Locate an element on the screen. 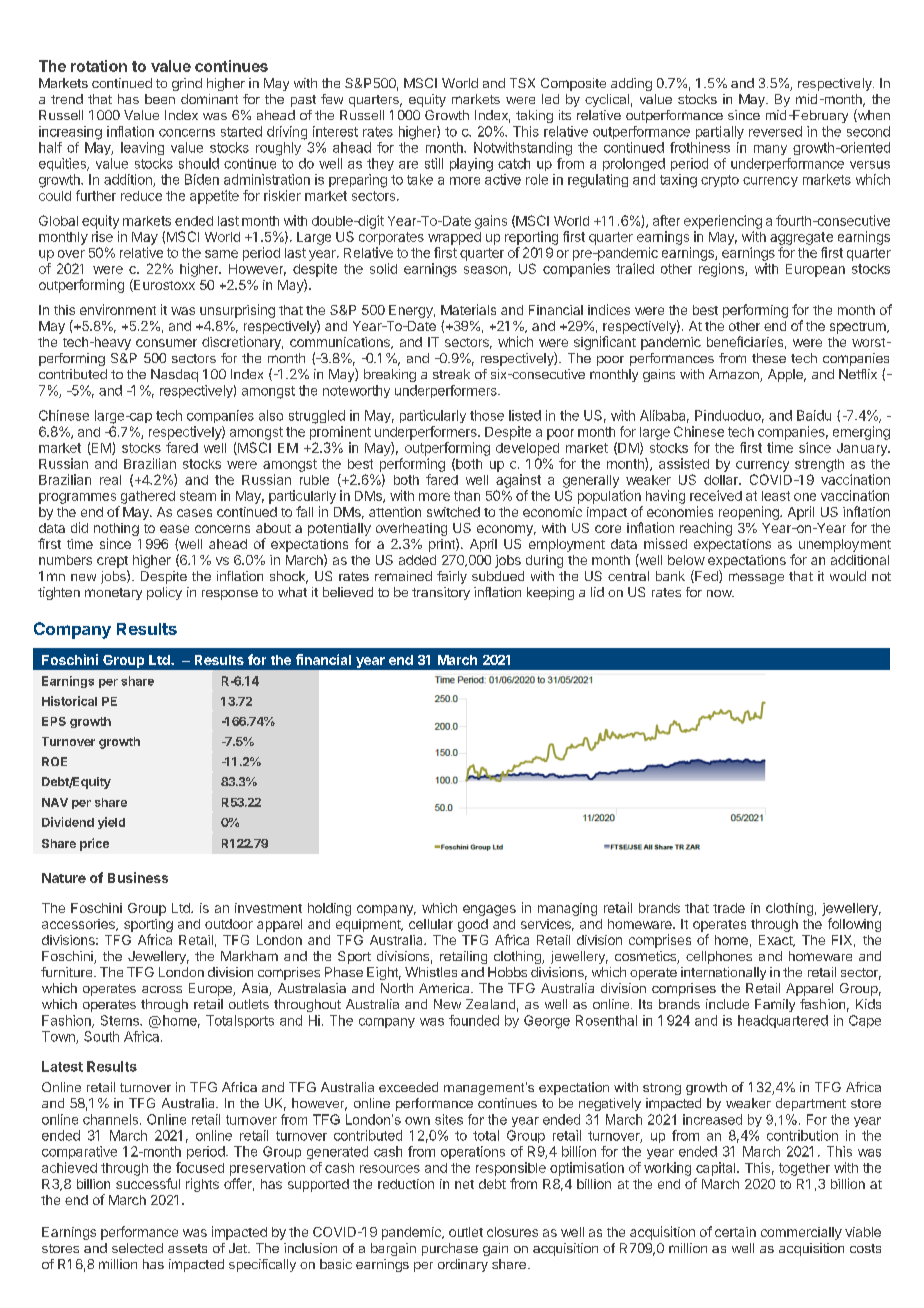  across is located at coordinates (162, 989).
